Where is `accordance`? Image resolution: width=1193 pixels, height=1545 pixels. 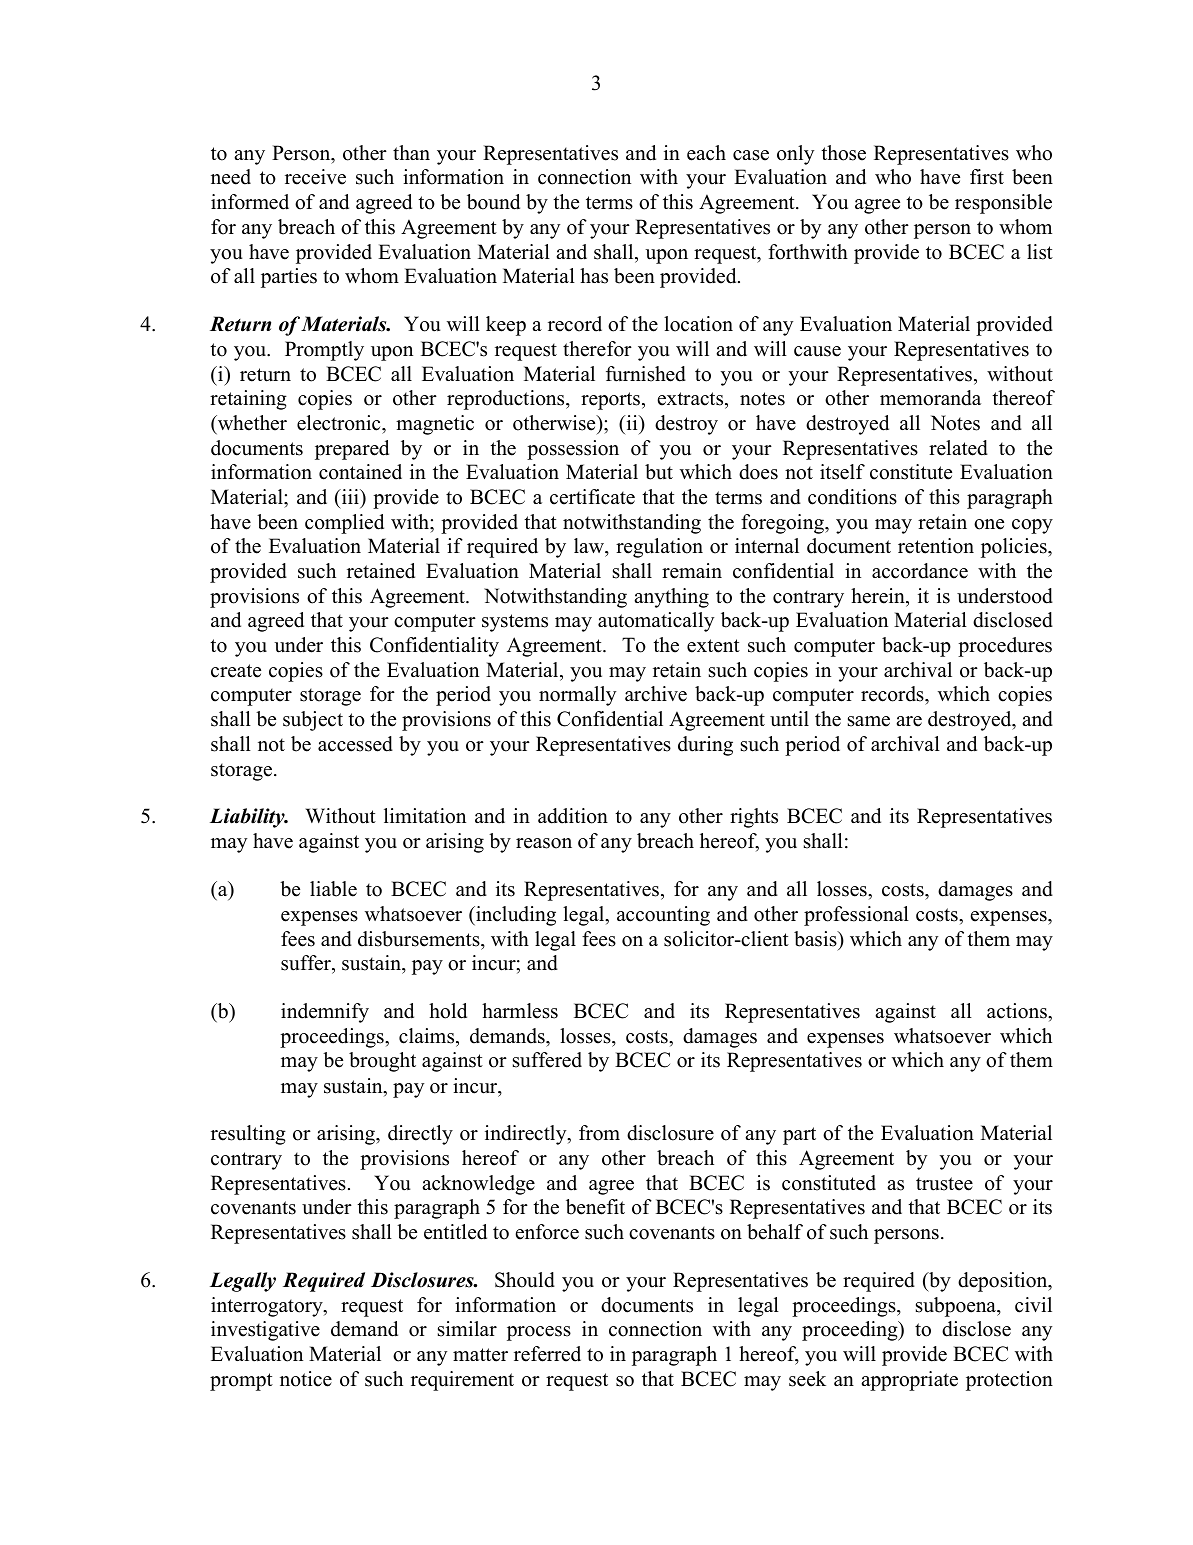
accordance is located at coordinates (920, 571).
